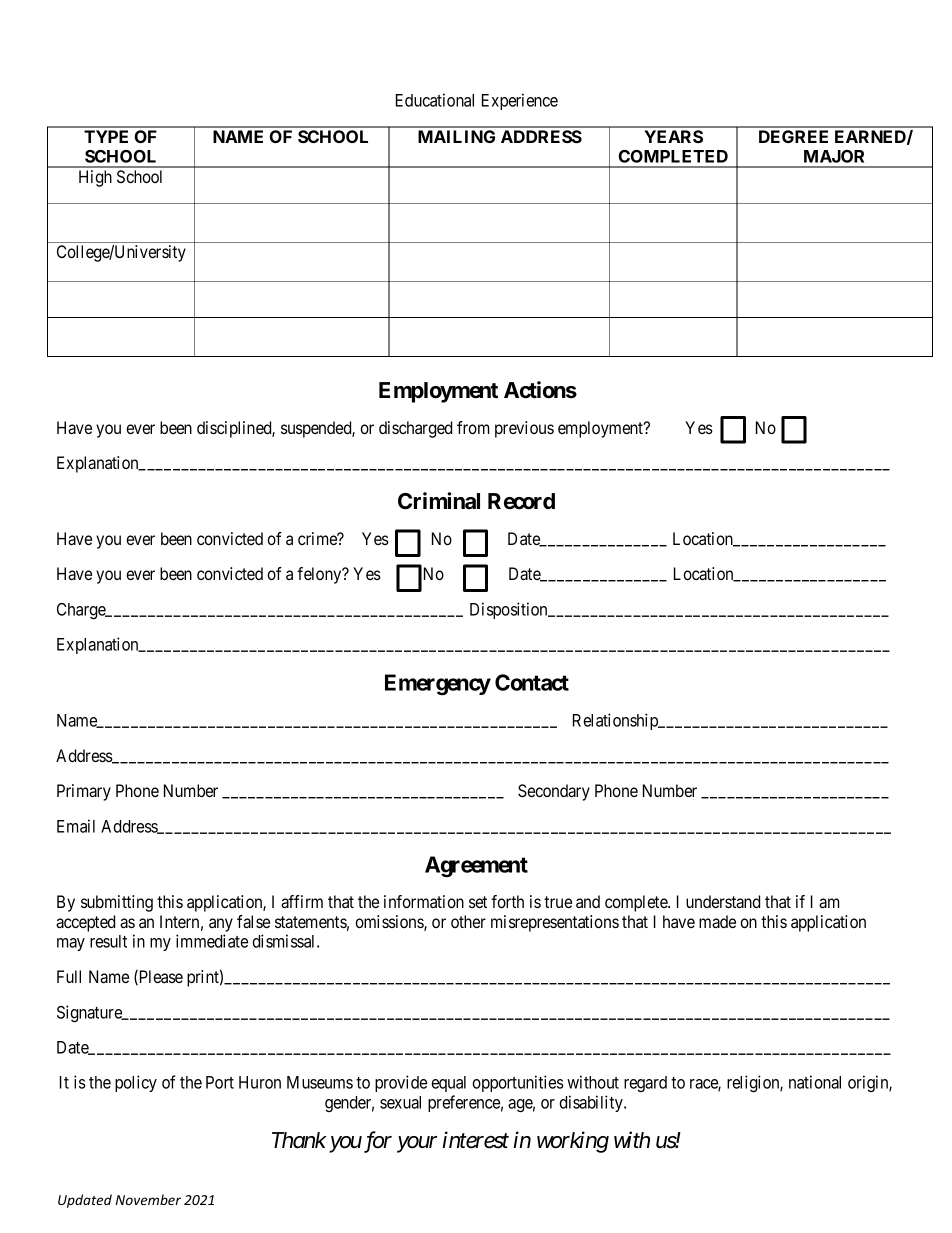  Describe the element at coordinates (95, 178) in the screenshot. I see `High` at that location.
